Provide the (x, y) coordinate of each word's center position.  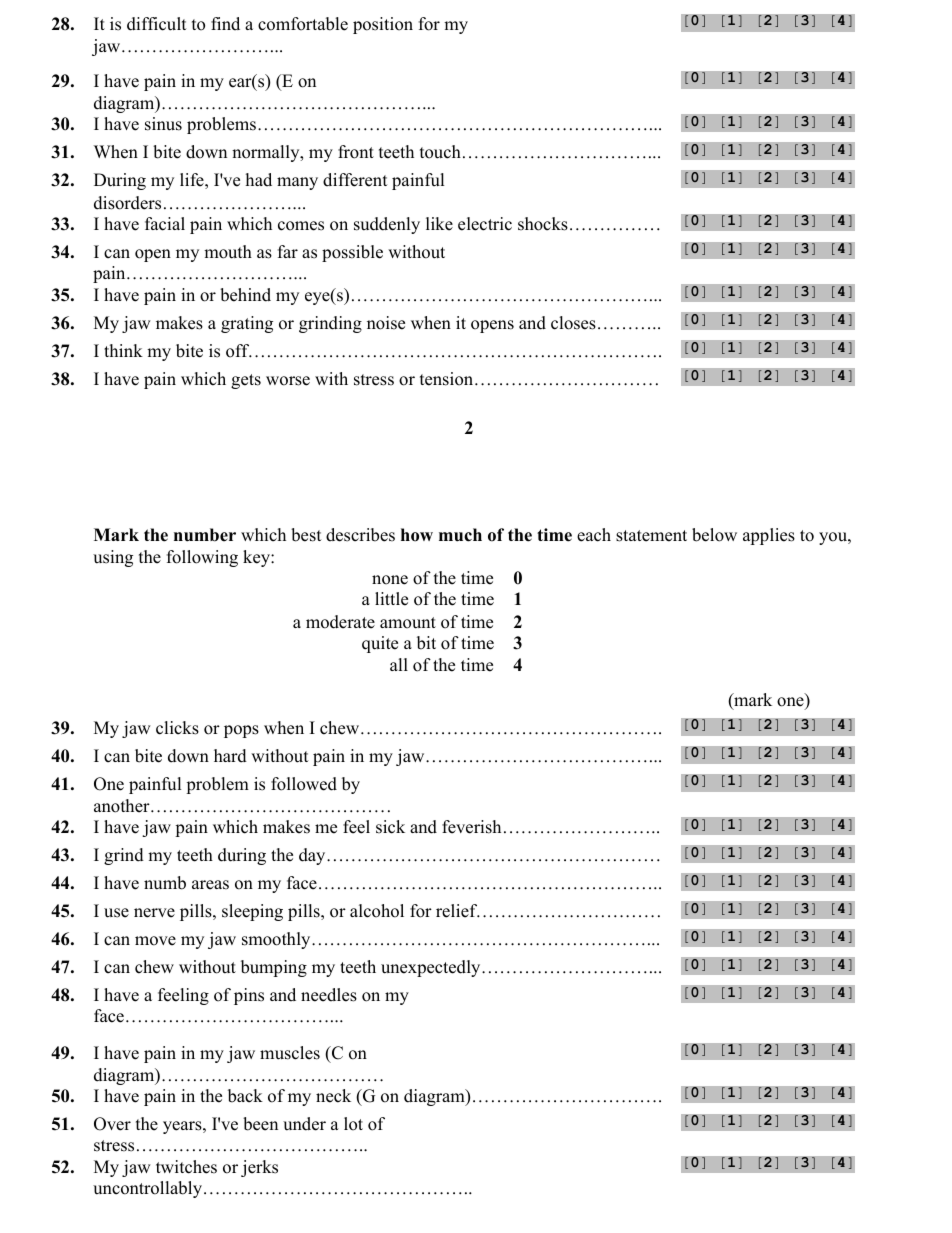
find (225, 24)
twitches (186, 1167)
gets (246, 381)
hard (230, 756)
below (714, 535)
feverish (471, 827)
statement (651, 536)
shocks (543, 224)
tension (446, 379)
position (383, 25)
